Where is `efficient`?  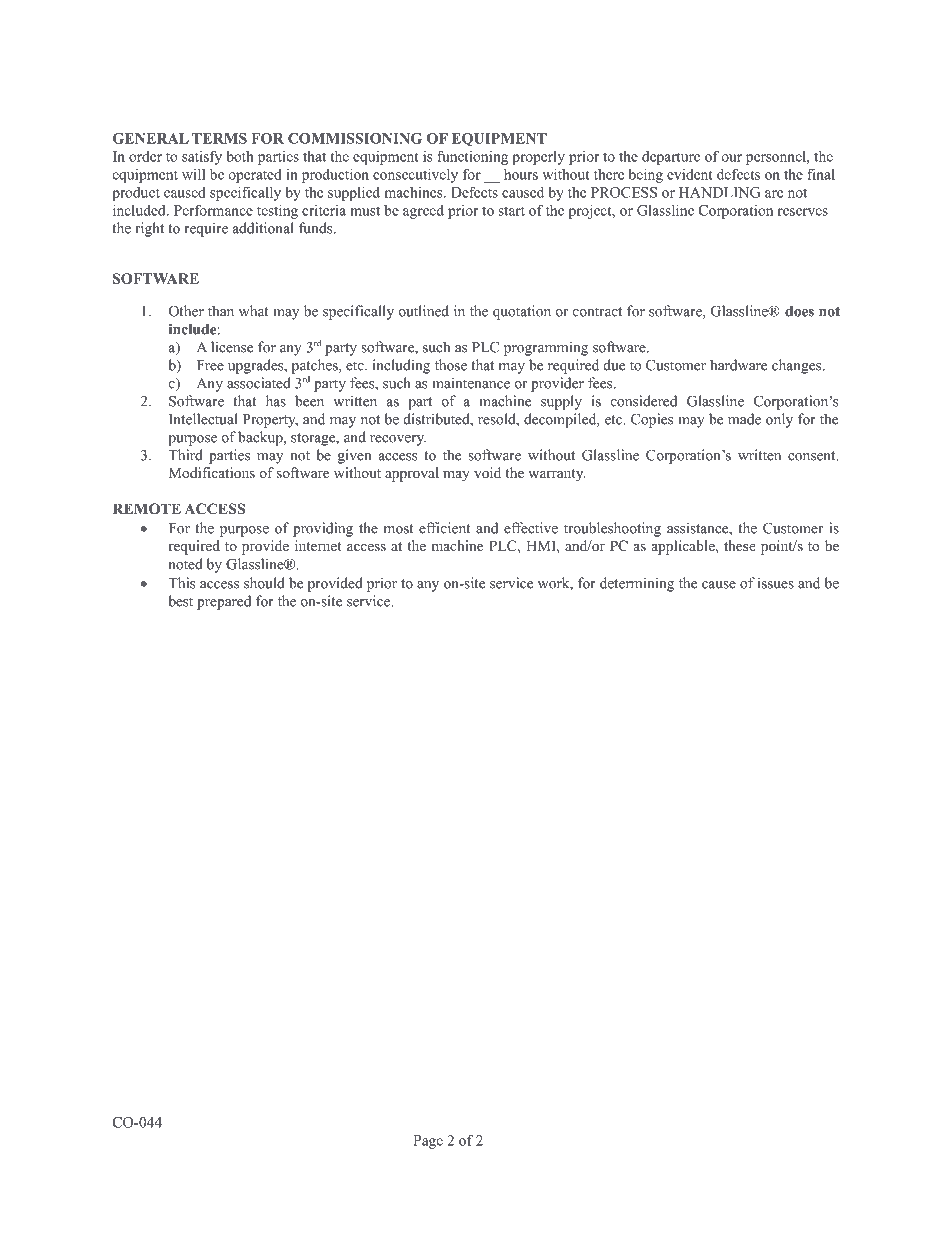
efficient is located at coordinates (445, 528).
